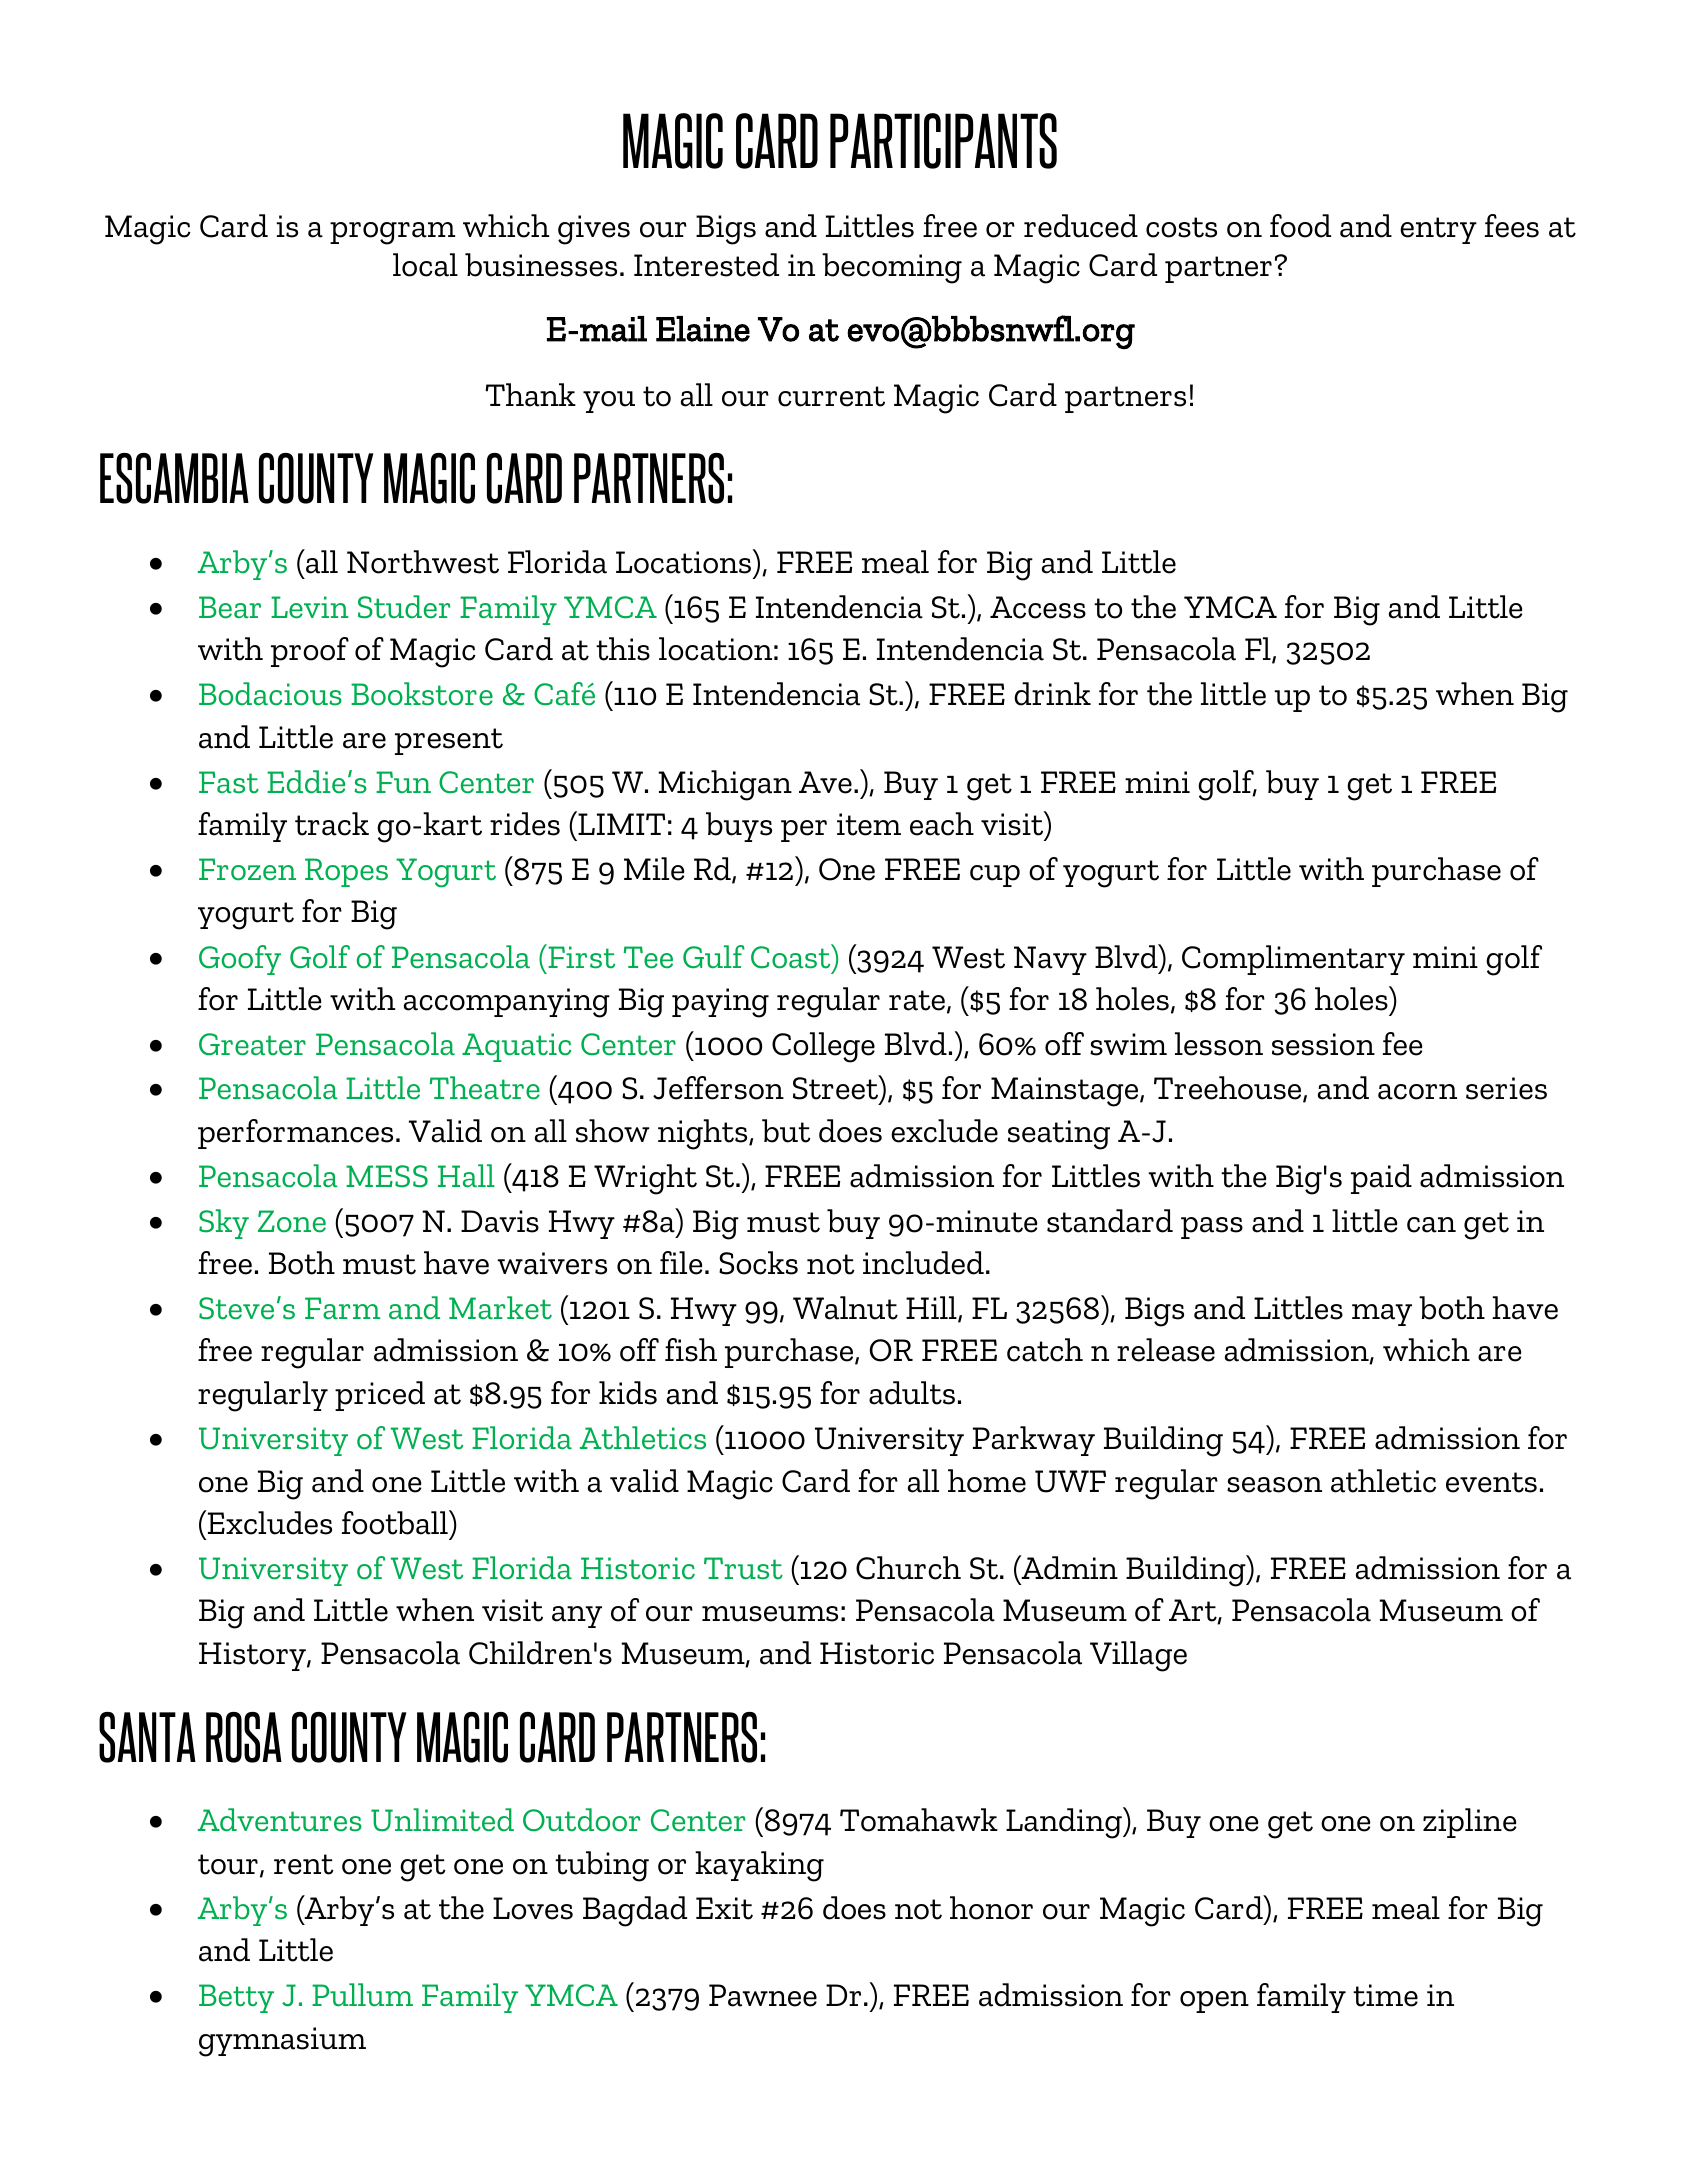 This page has height=2175, width=1681. Describe the element at coordinates (892, 268) in the page. I see `becoming` at that location.
